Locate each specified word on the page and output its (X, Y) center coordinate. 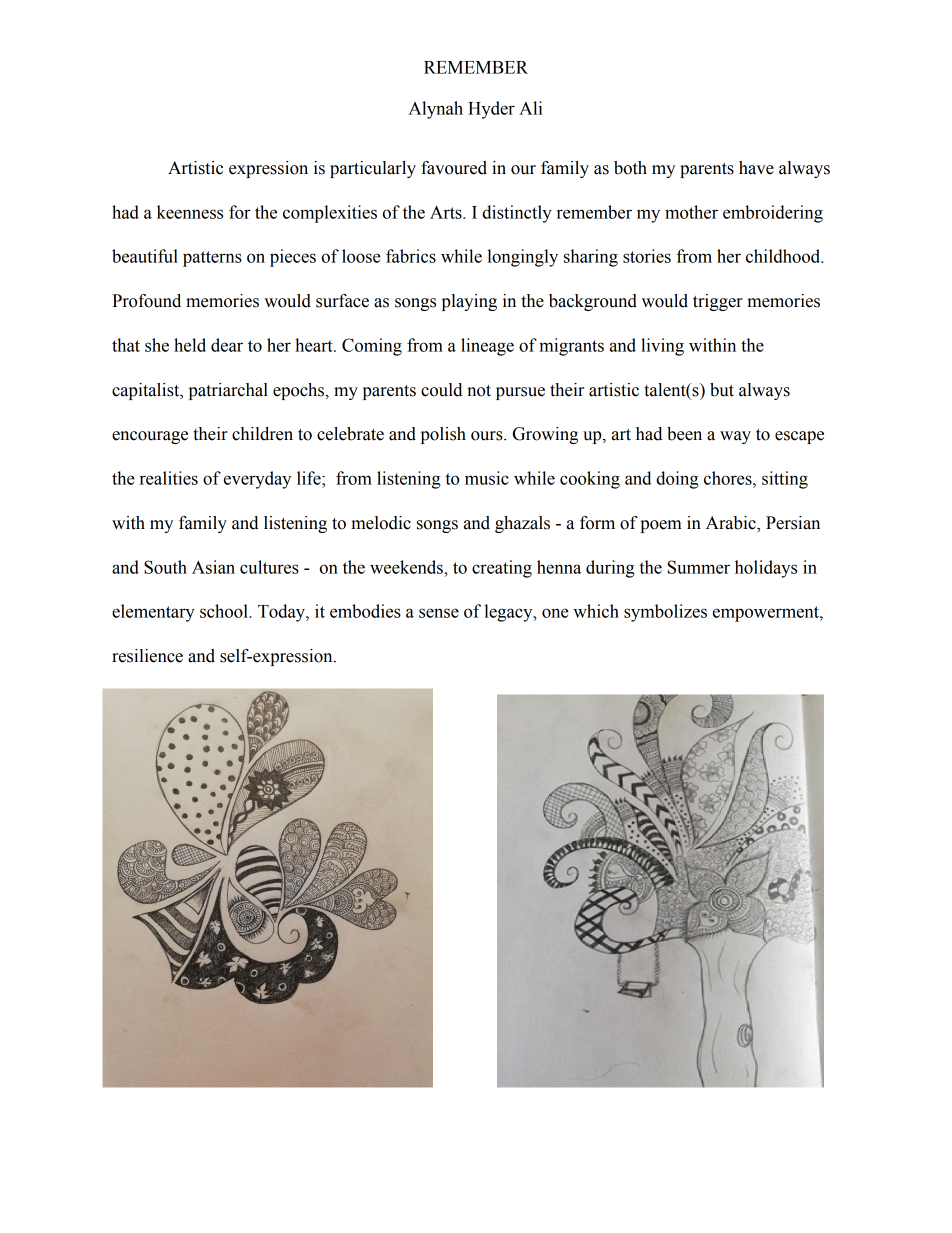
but (722, 390)
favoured (454, 168)
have (756, 168)
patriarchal (228, 391)
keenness (190, 212)
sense (439, 613)
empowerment (767, 614)
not (479, 391)
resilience (147, 656)
